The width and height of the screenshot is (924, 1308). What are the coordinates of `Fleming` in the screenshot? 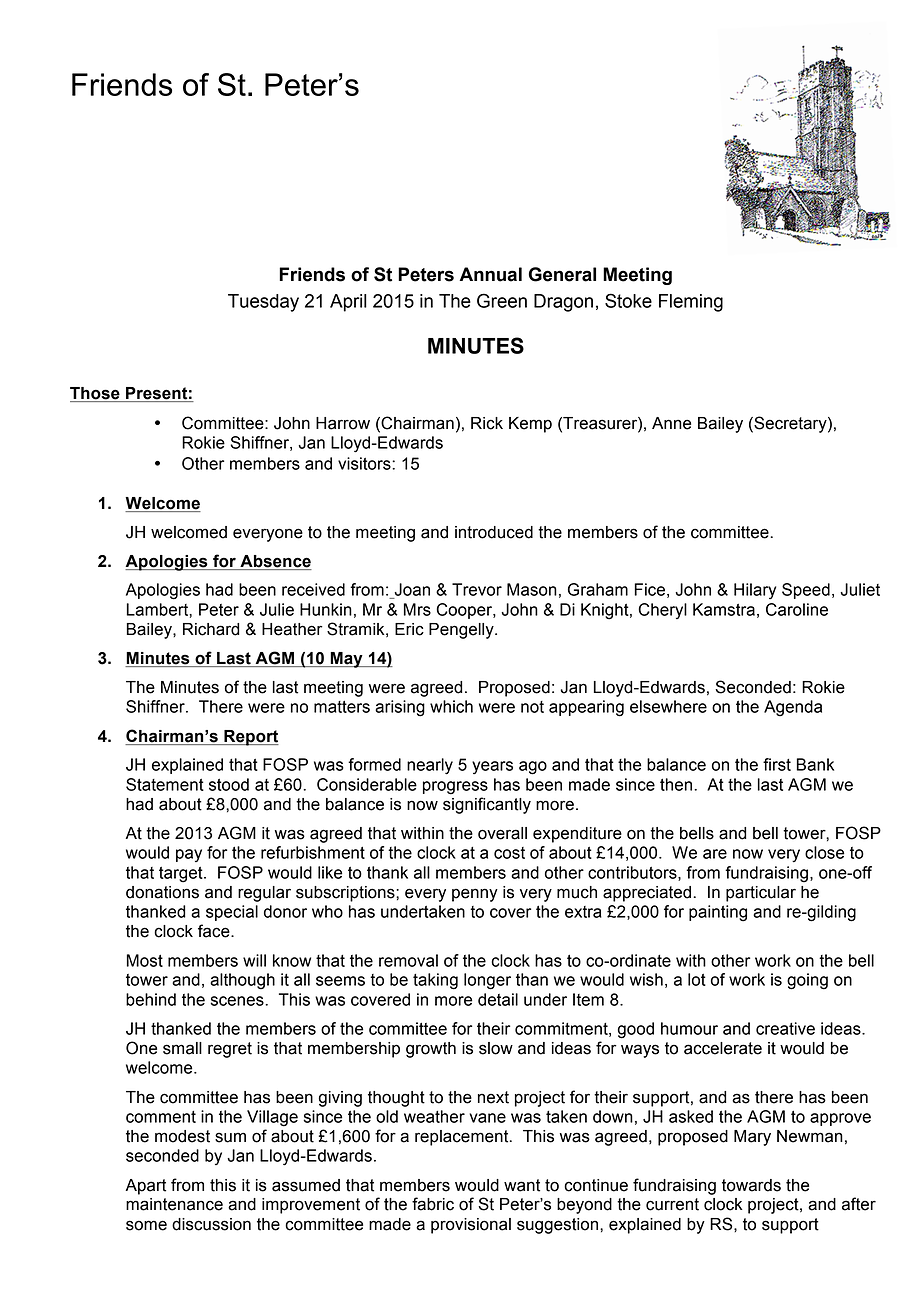 It's located at (691, 303).
